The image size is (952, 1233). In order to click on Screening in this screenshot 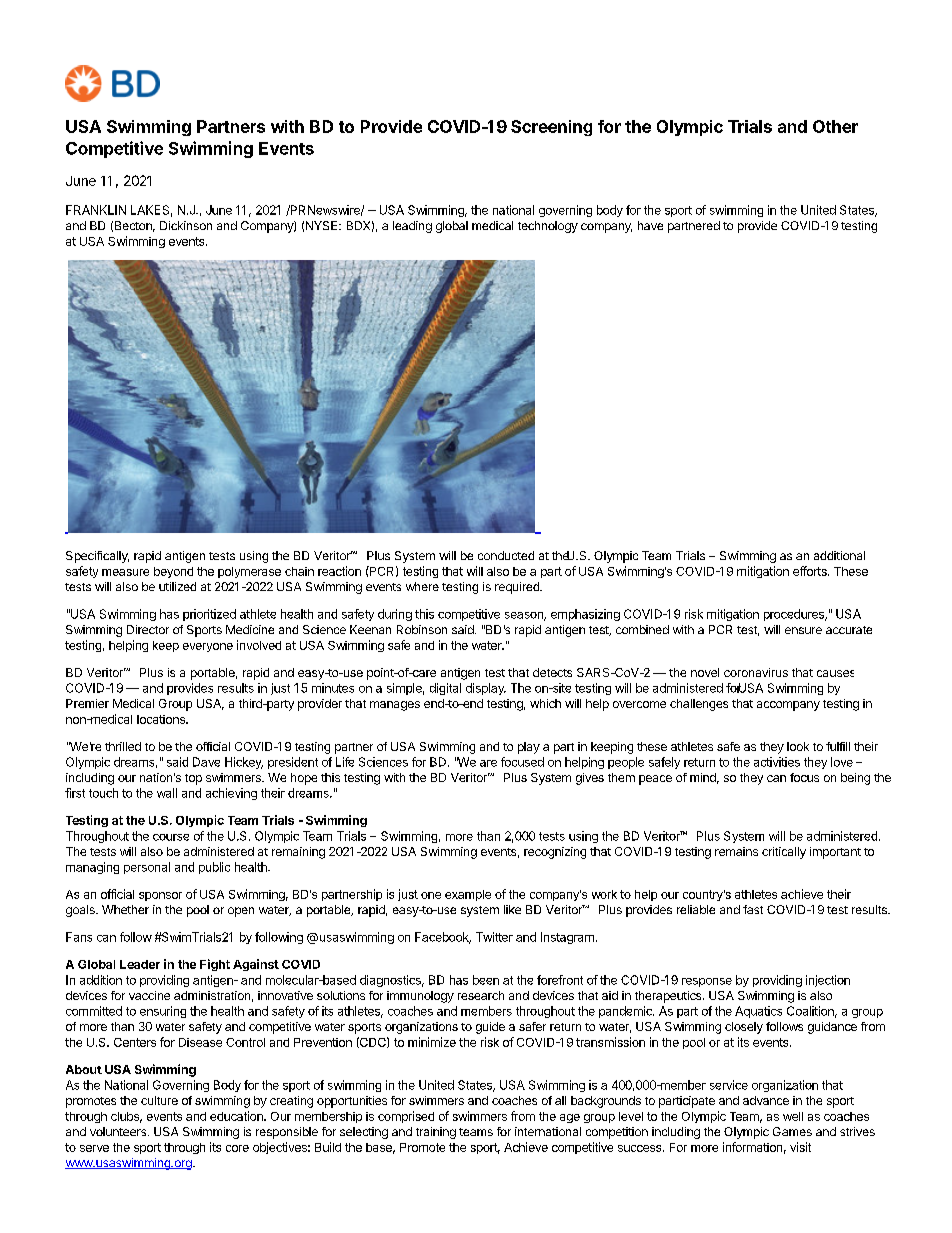, I will do `click(551, 128)`.
